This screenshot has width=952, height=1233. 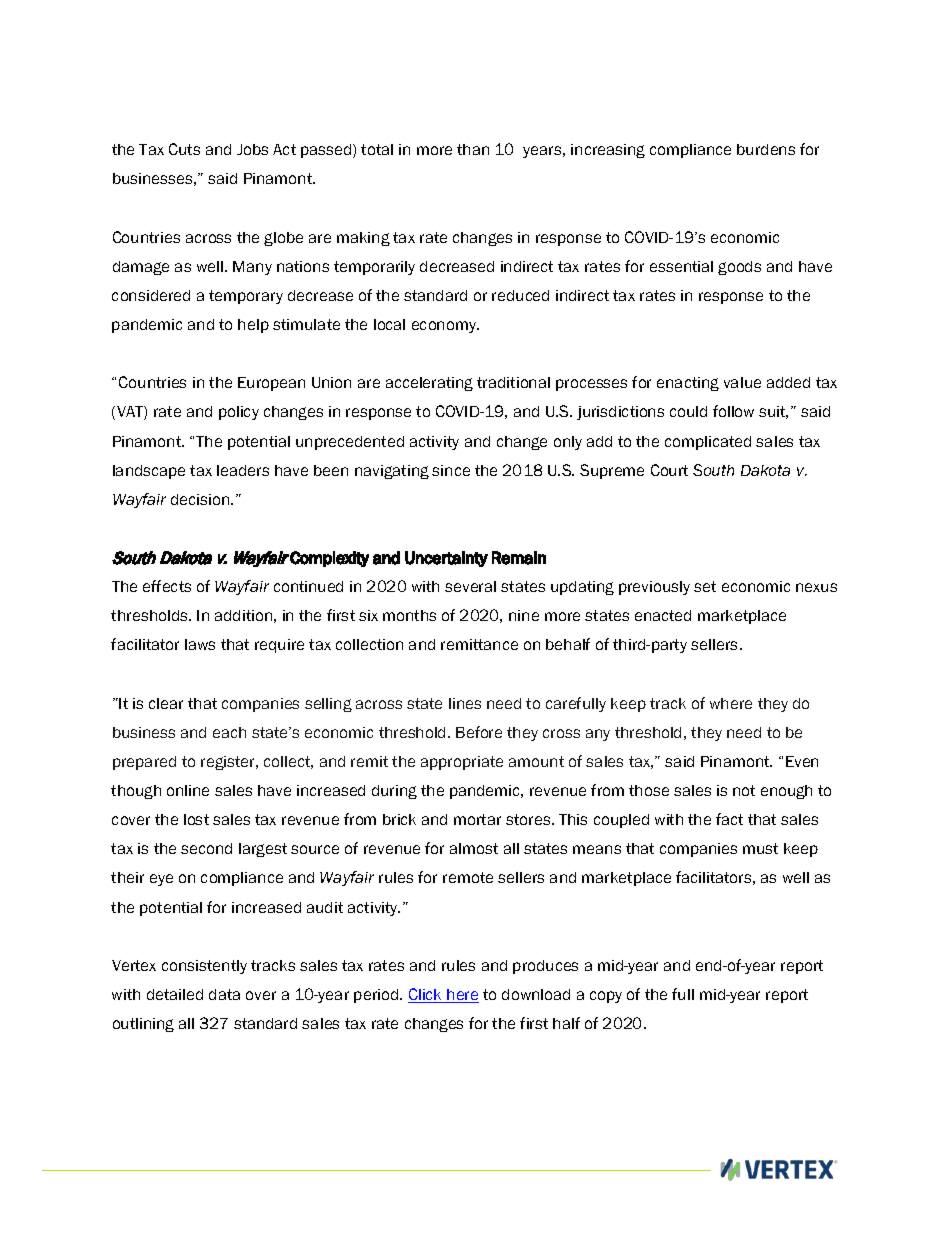 What do you see at coordinates (470, 586) in the screenshot?
I see `several` at bounding box center [470, 586].
